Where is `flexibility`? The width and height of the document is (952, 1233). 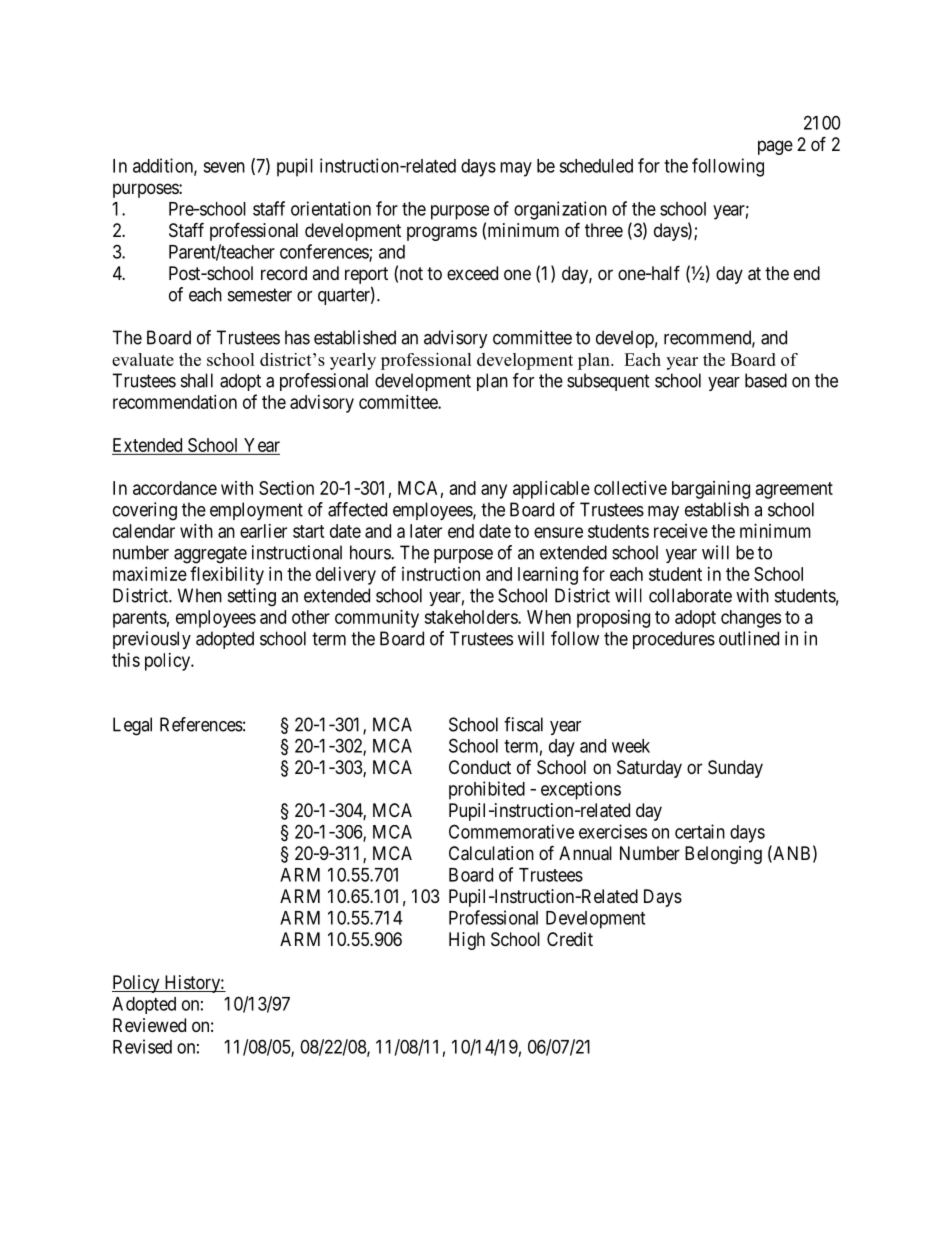
flexibility is located at coordinates (227, 575).
